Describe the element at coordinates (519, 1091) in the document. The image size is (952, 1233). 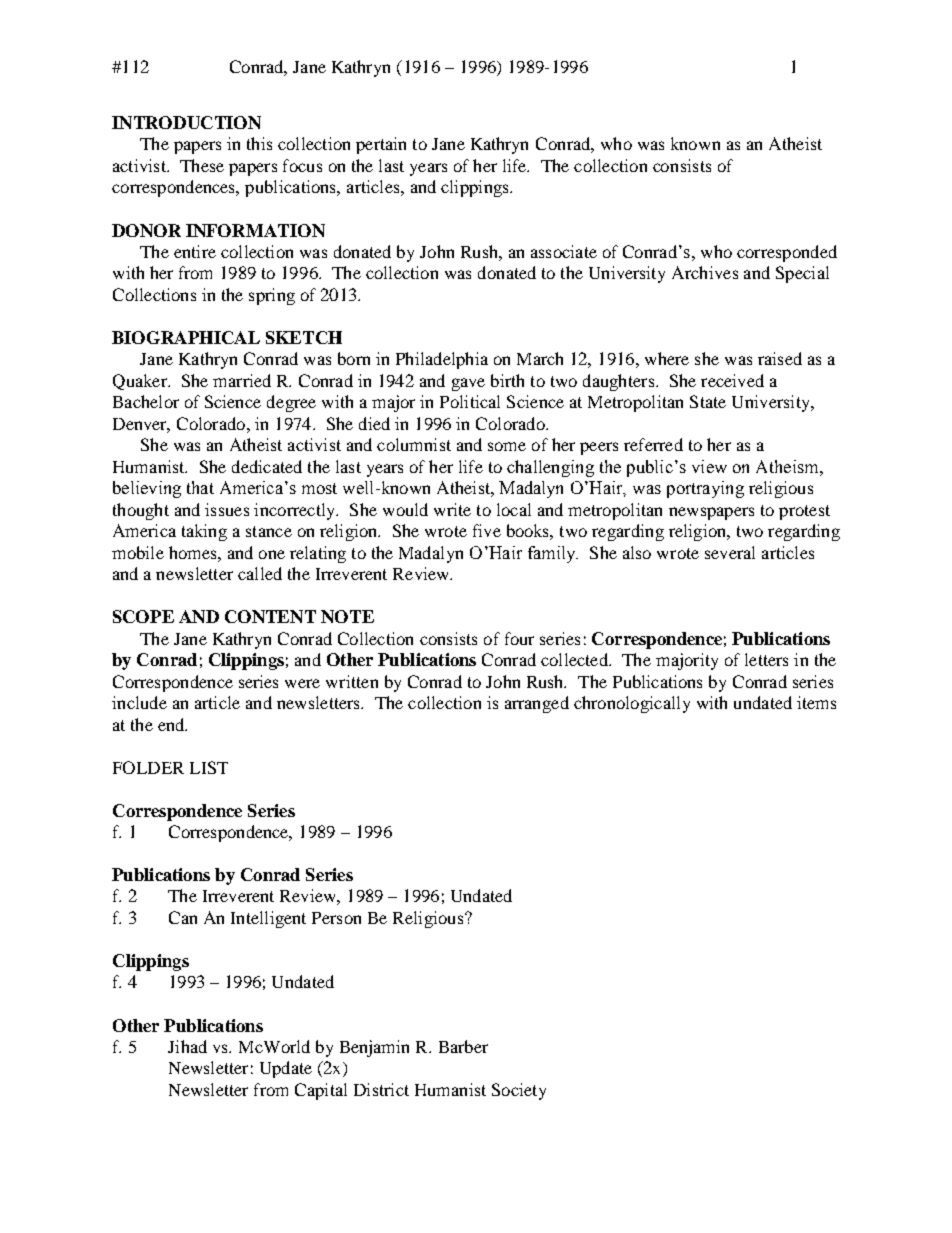
I see `Society` at that location.
